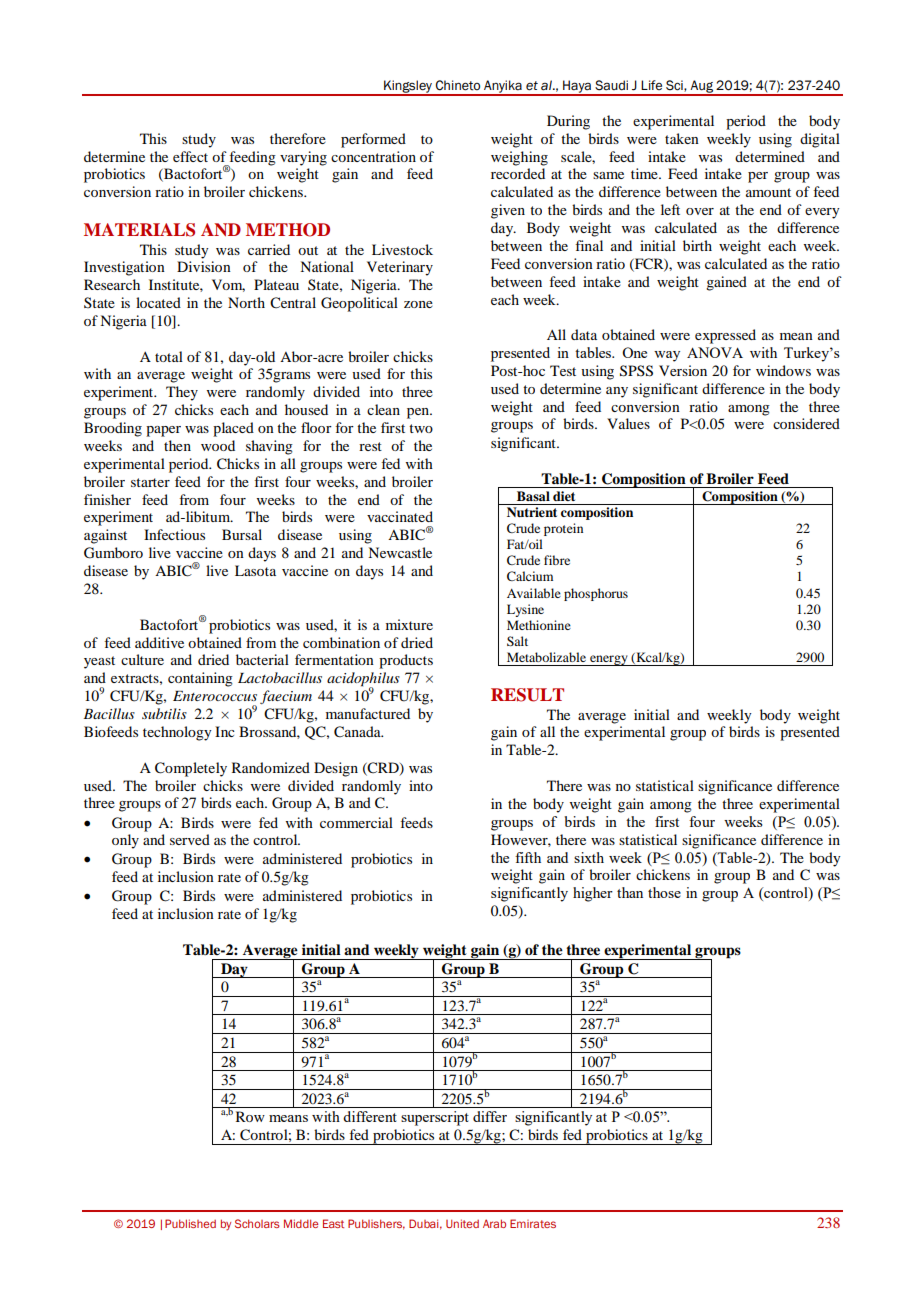 The image size is (924, 1308). What do you see at coordinates (419, 413) in the page?
I see `pen` at bounding box center [419, 413].
